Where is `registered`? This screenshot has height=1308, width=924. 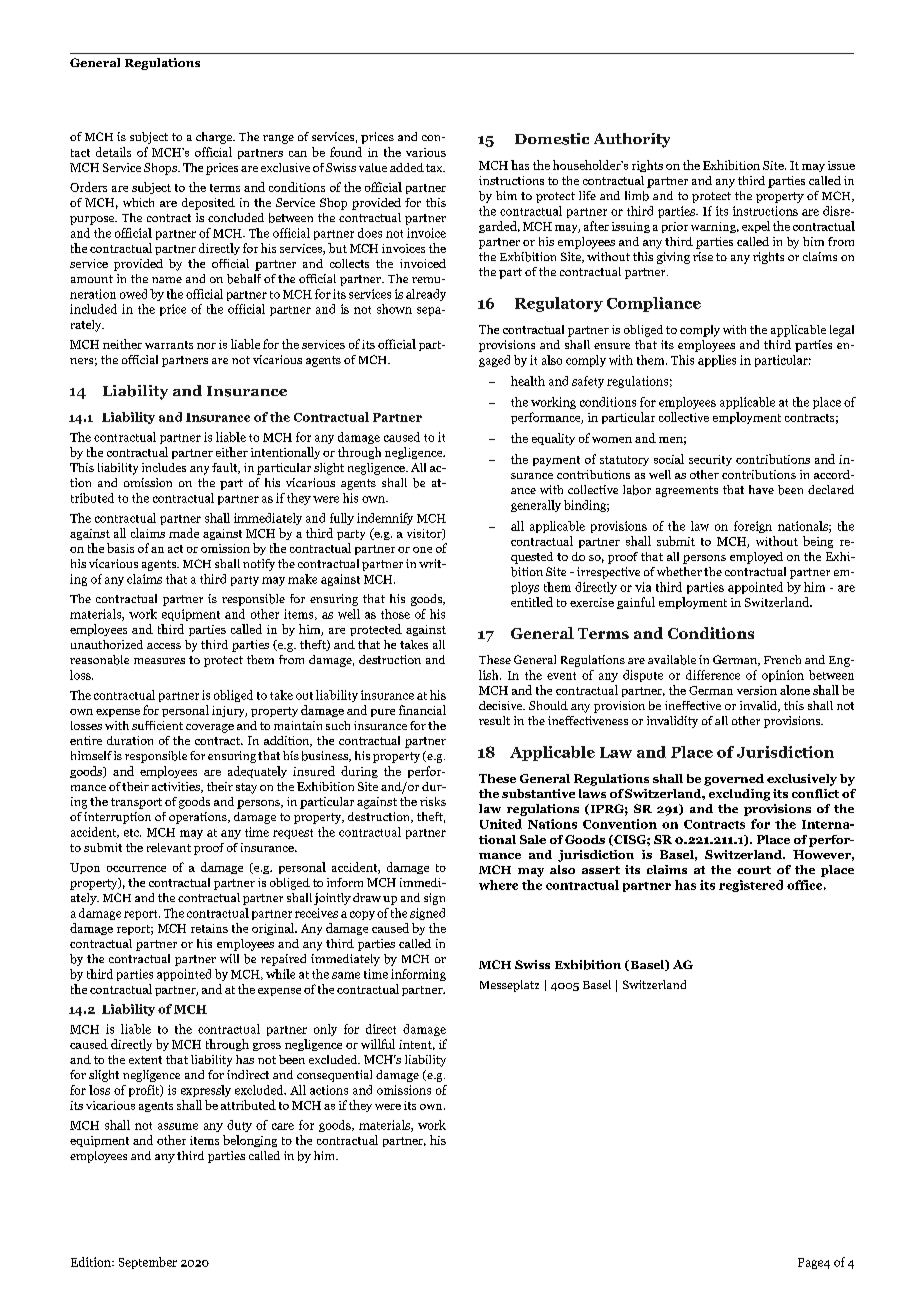 registered is located at coordinates (751, 886).
